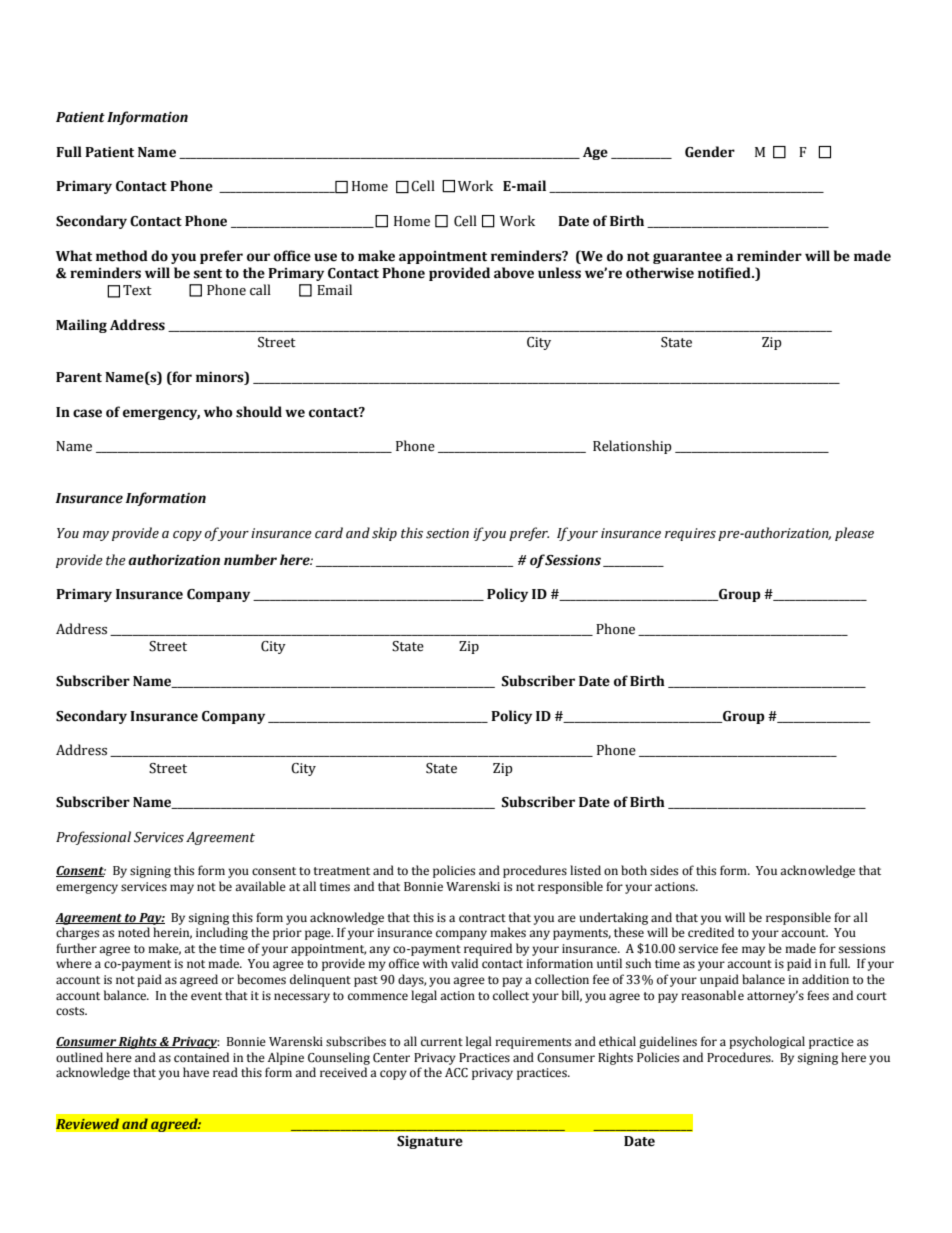  I want to click on listed, so click(585, 870).
